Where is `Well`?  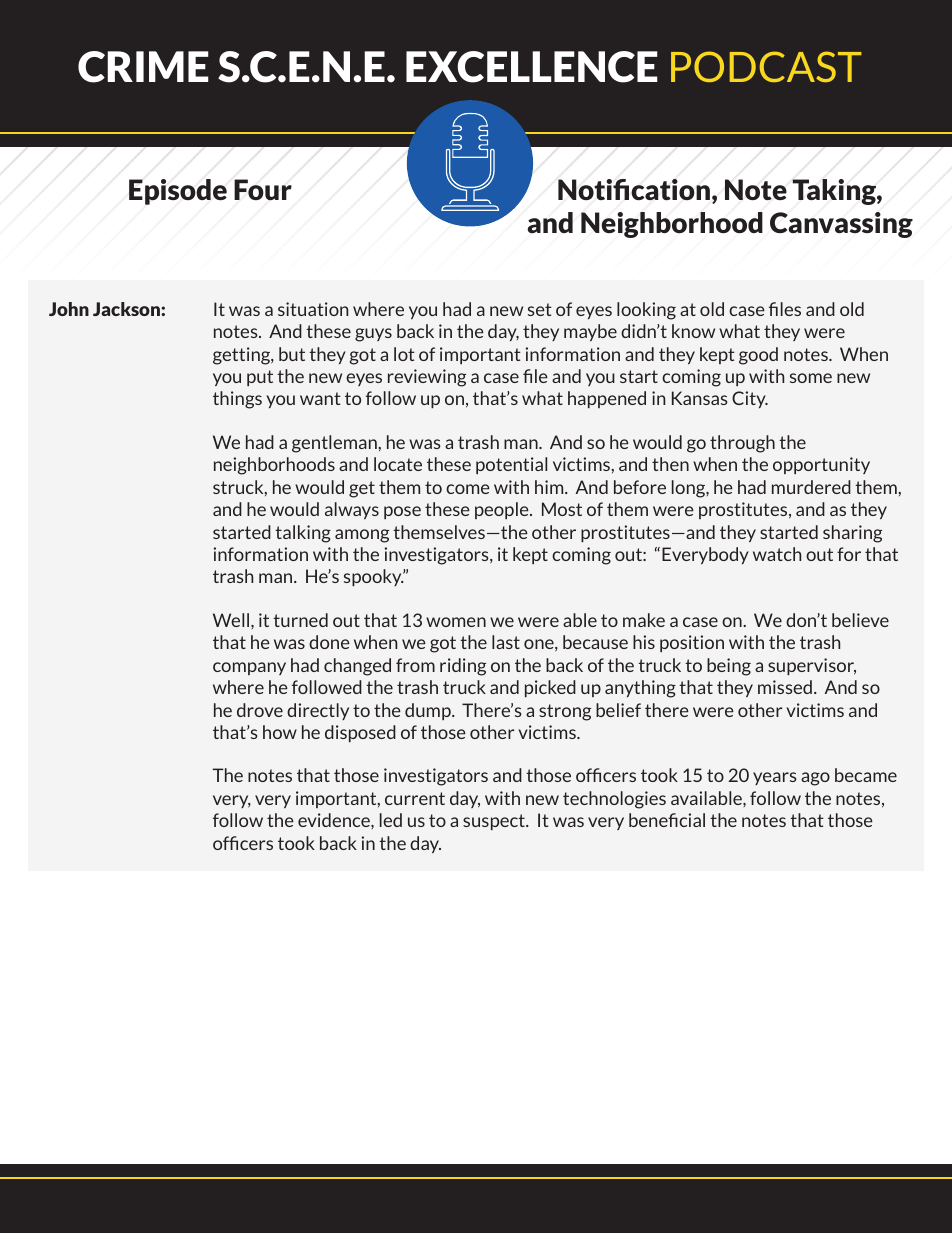 Well is located at coordinates (231, 620).
